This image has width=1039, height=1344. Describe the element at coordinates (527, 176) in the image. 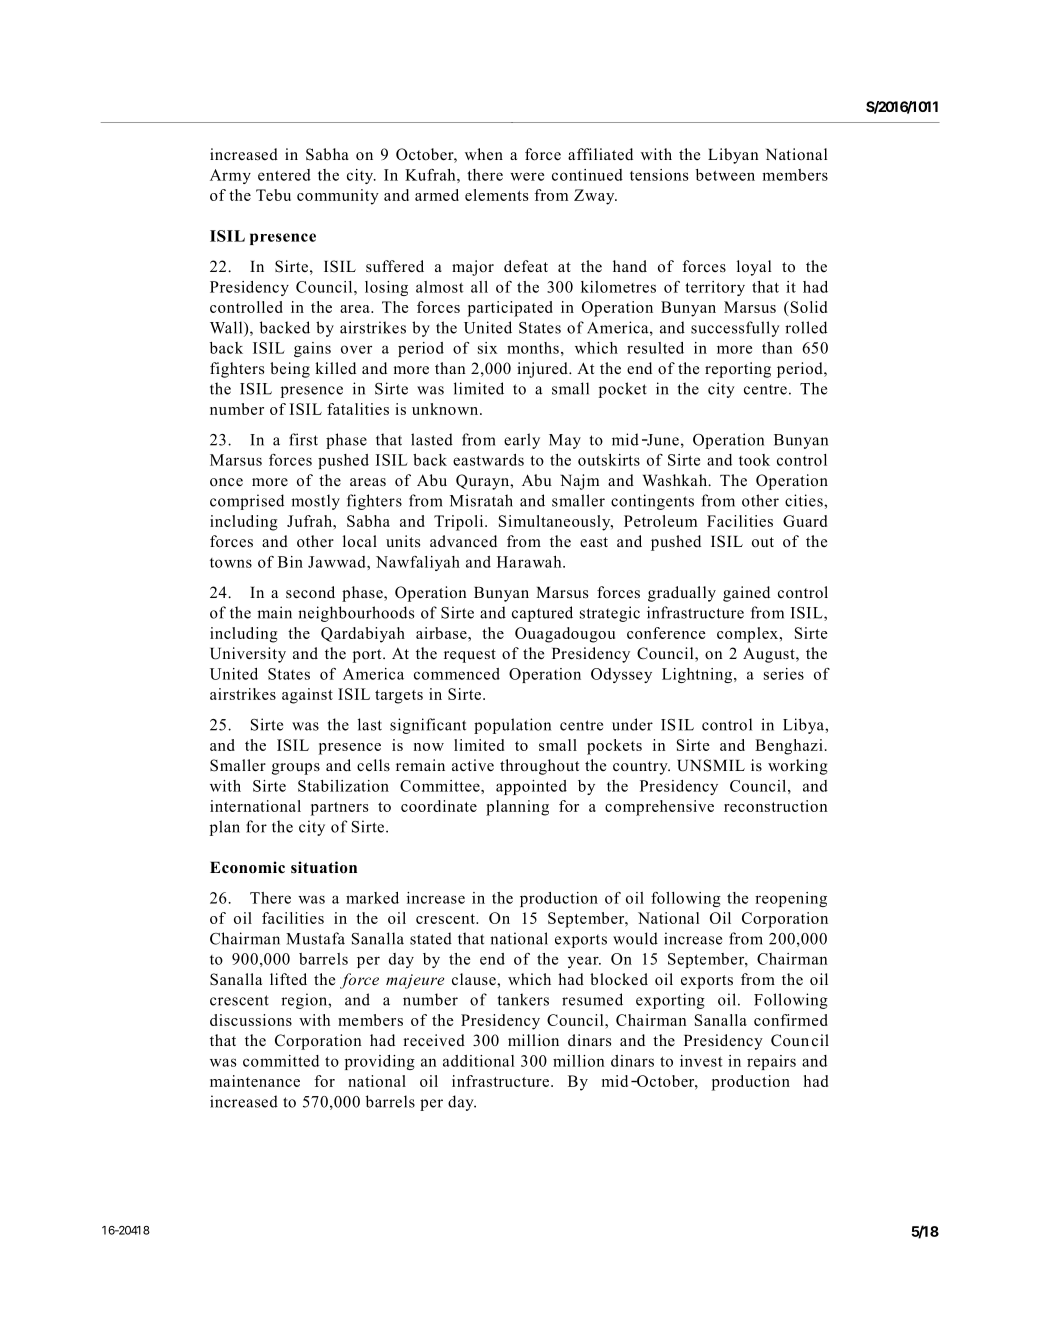

I see `were` at that location.
